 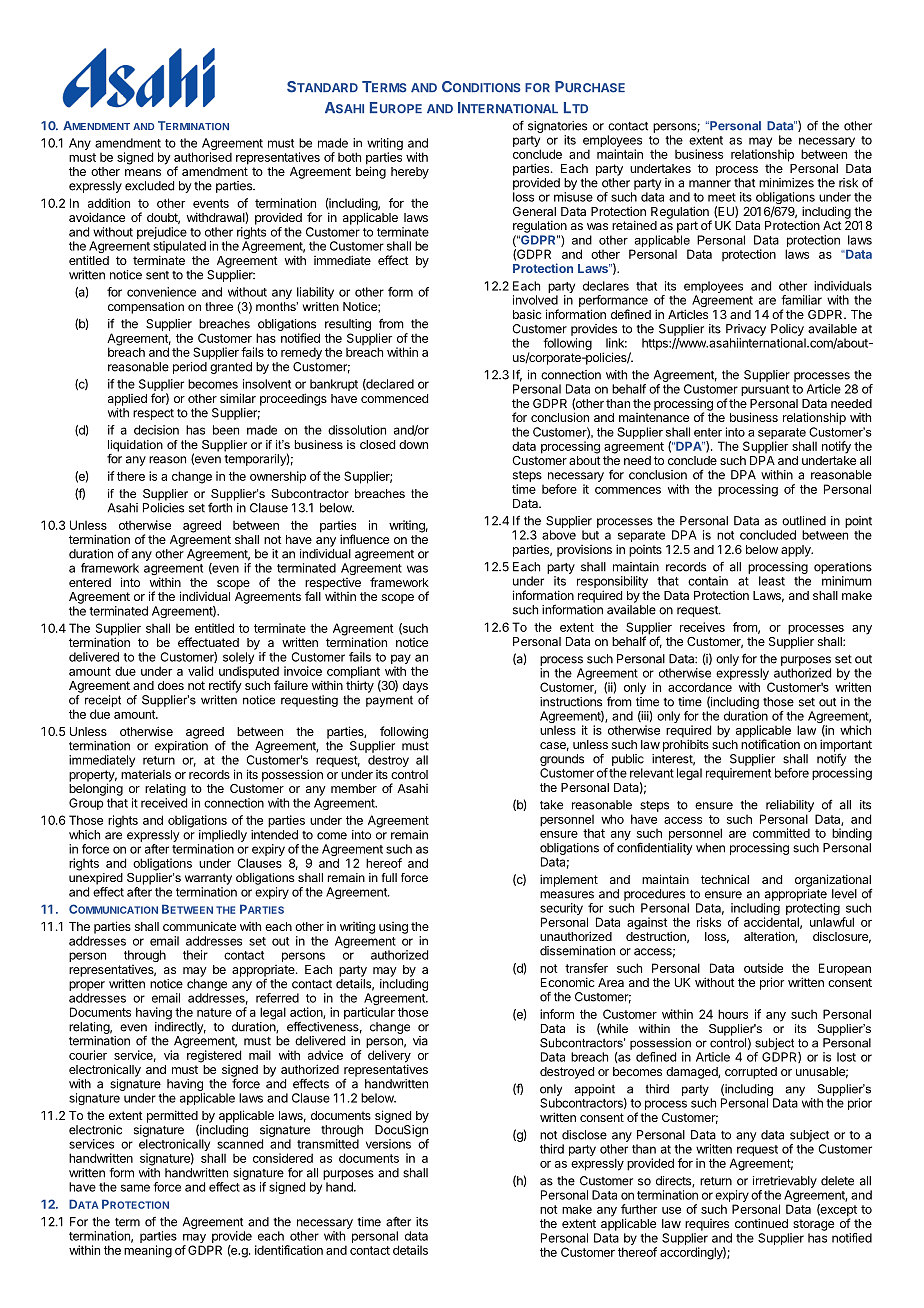 What do you see at coordinates (700, 687) in the screenshot?
I see `accordance` at bounding box center [700, 687].
